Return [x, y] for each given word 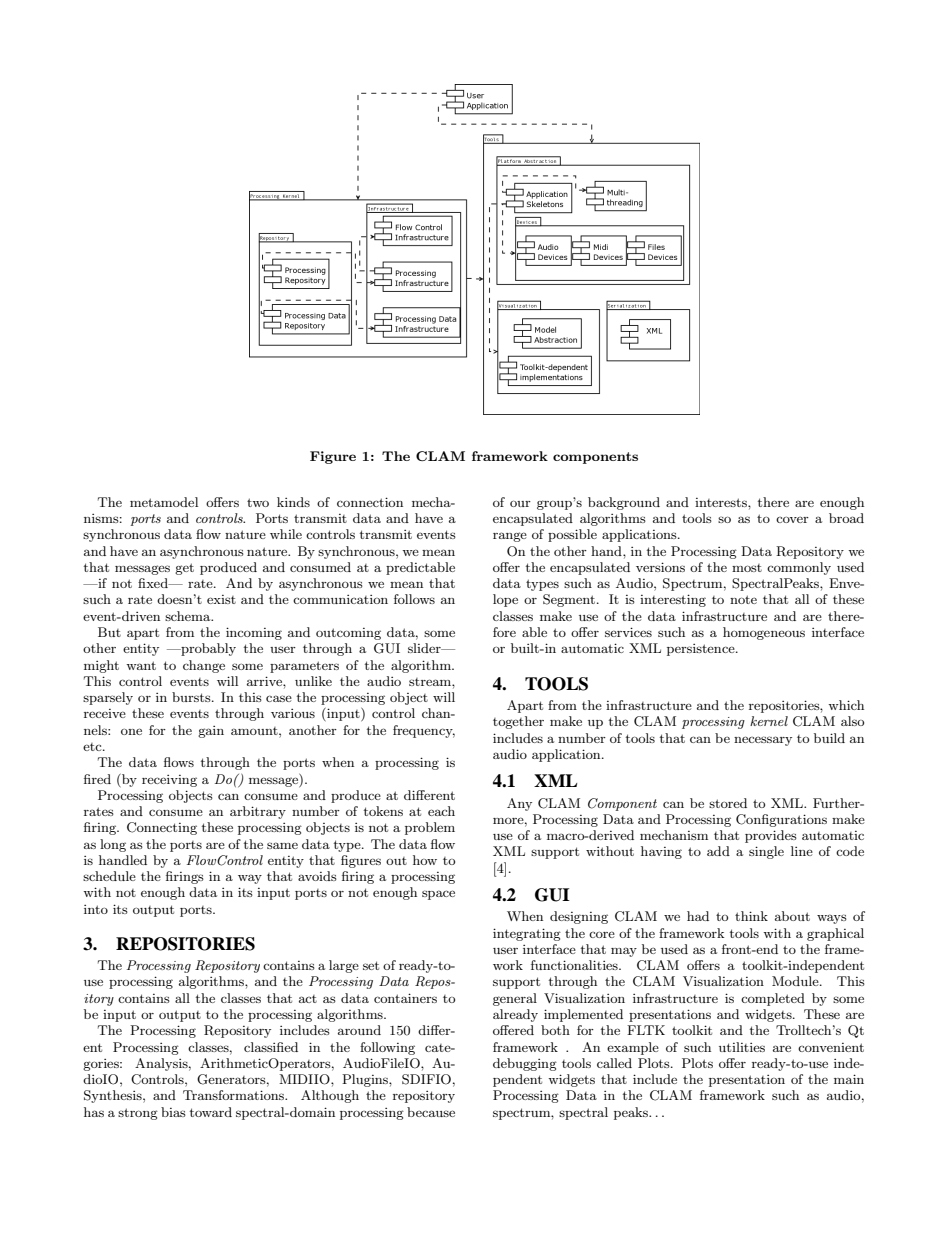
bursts [192, 697]
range [510, 537]
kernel [769, 721]
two [258, 502]
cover [792, 519]
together [518, 722]
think [751, 916]
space [438, 895]
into [96, 909]
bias [173, 1112]
